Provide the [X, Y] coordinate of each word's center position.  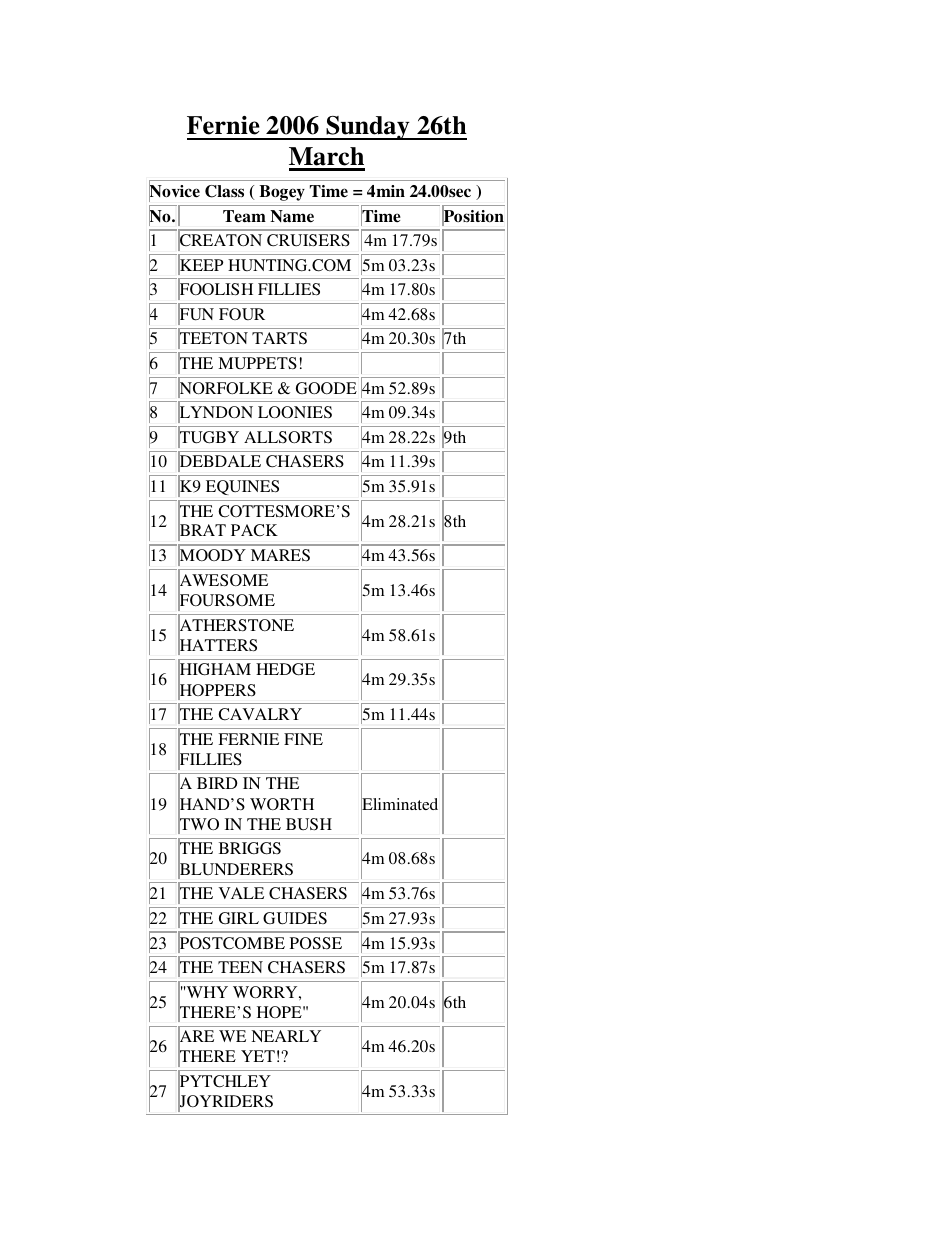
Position [473, 216]
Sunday [368, 128]
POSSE [316, 943]
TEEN [240, 967]
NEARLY [286, 1036]
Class [224, 191]
